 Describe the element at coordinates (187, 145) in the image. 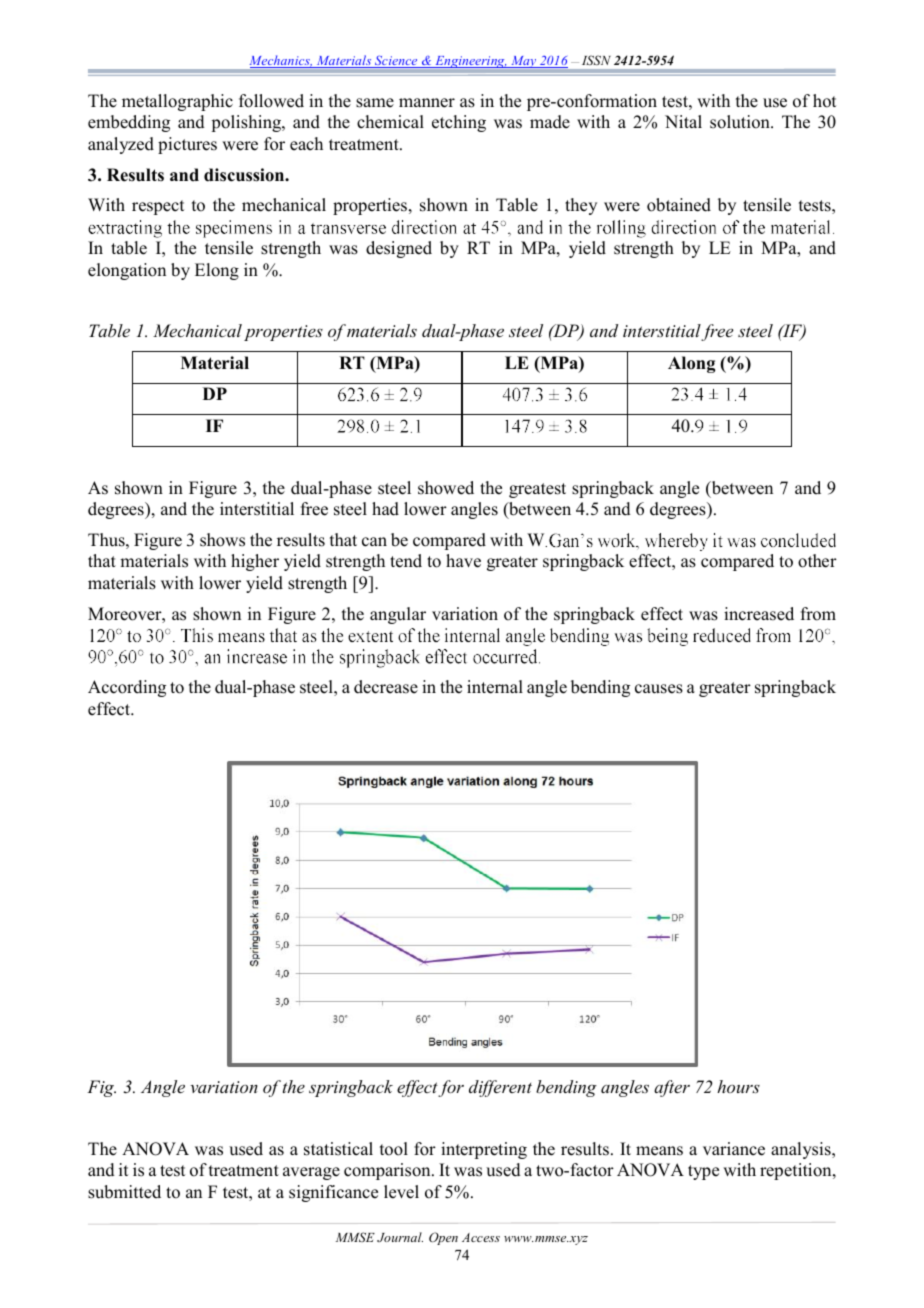

I see `pictures` at that location.
